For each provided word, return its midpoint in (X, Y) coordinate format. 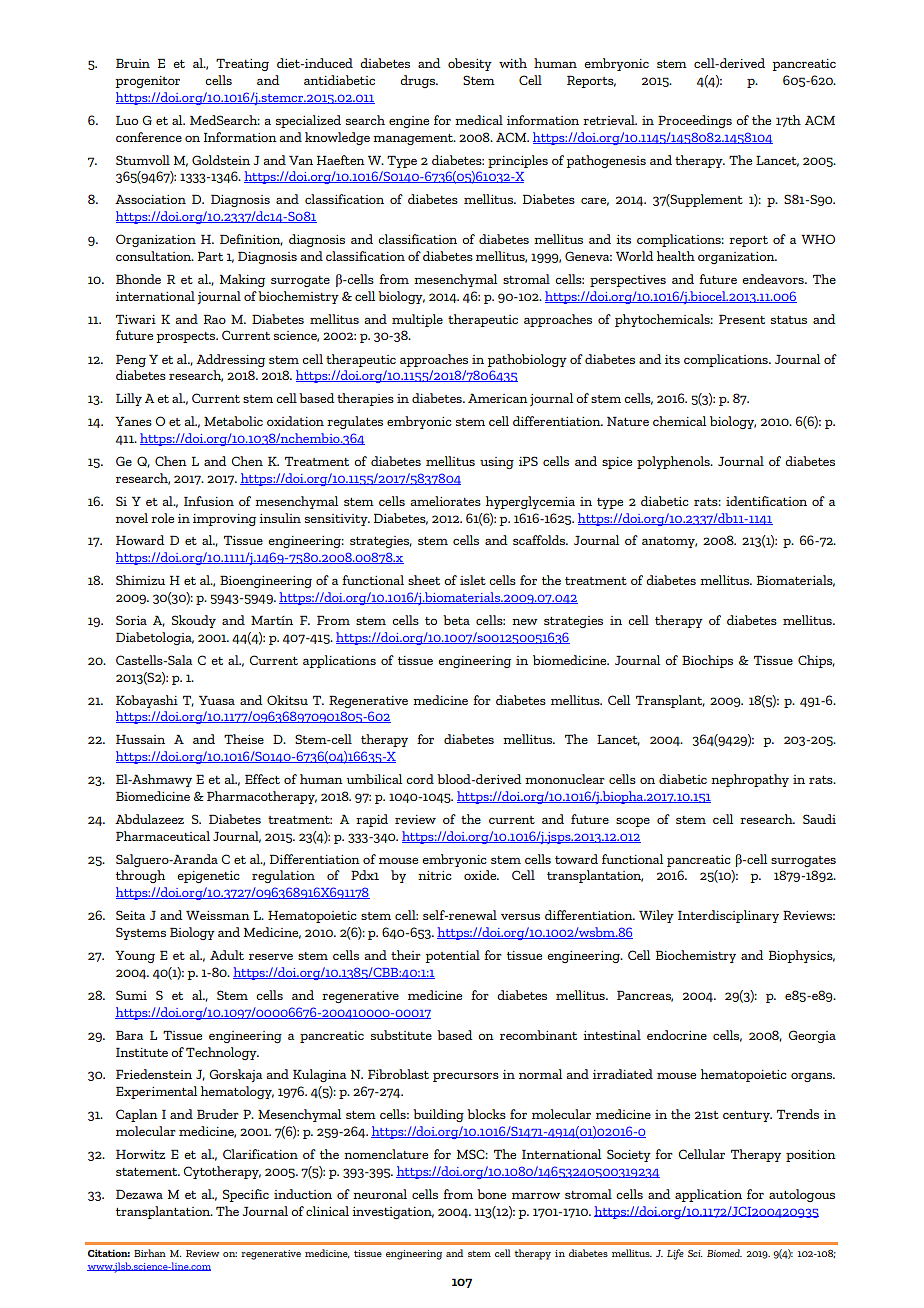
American (498, 398)
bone (491, 1194)
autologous (802, 1195)
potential (452, 956)
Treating (242, 64)
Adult (227, 955)
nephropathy (750, 780)
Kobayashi (147, 701)
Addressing (230, 360)
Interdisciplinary (728, 916)
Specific (246, 1195)
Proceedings (695, 121)
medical (479, 120)
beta (456, 620)
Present (742, 319)
